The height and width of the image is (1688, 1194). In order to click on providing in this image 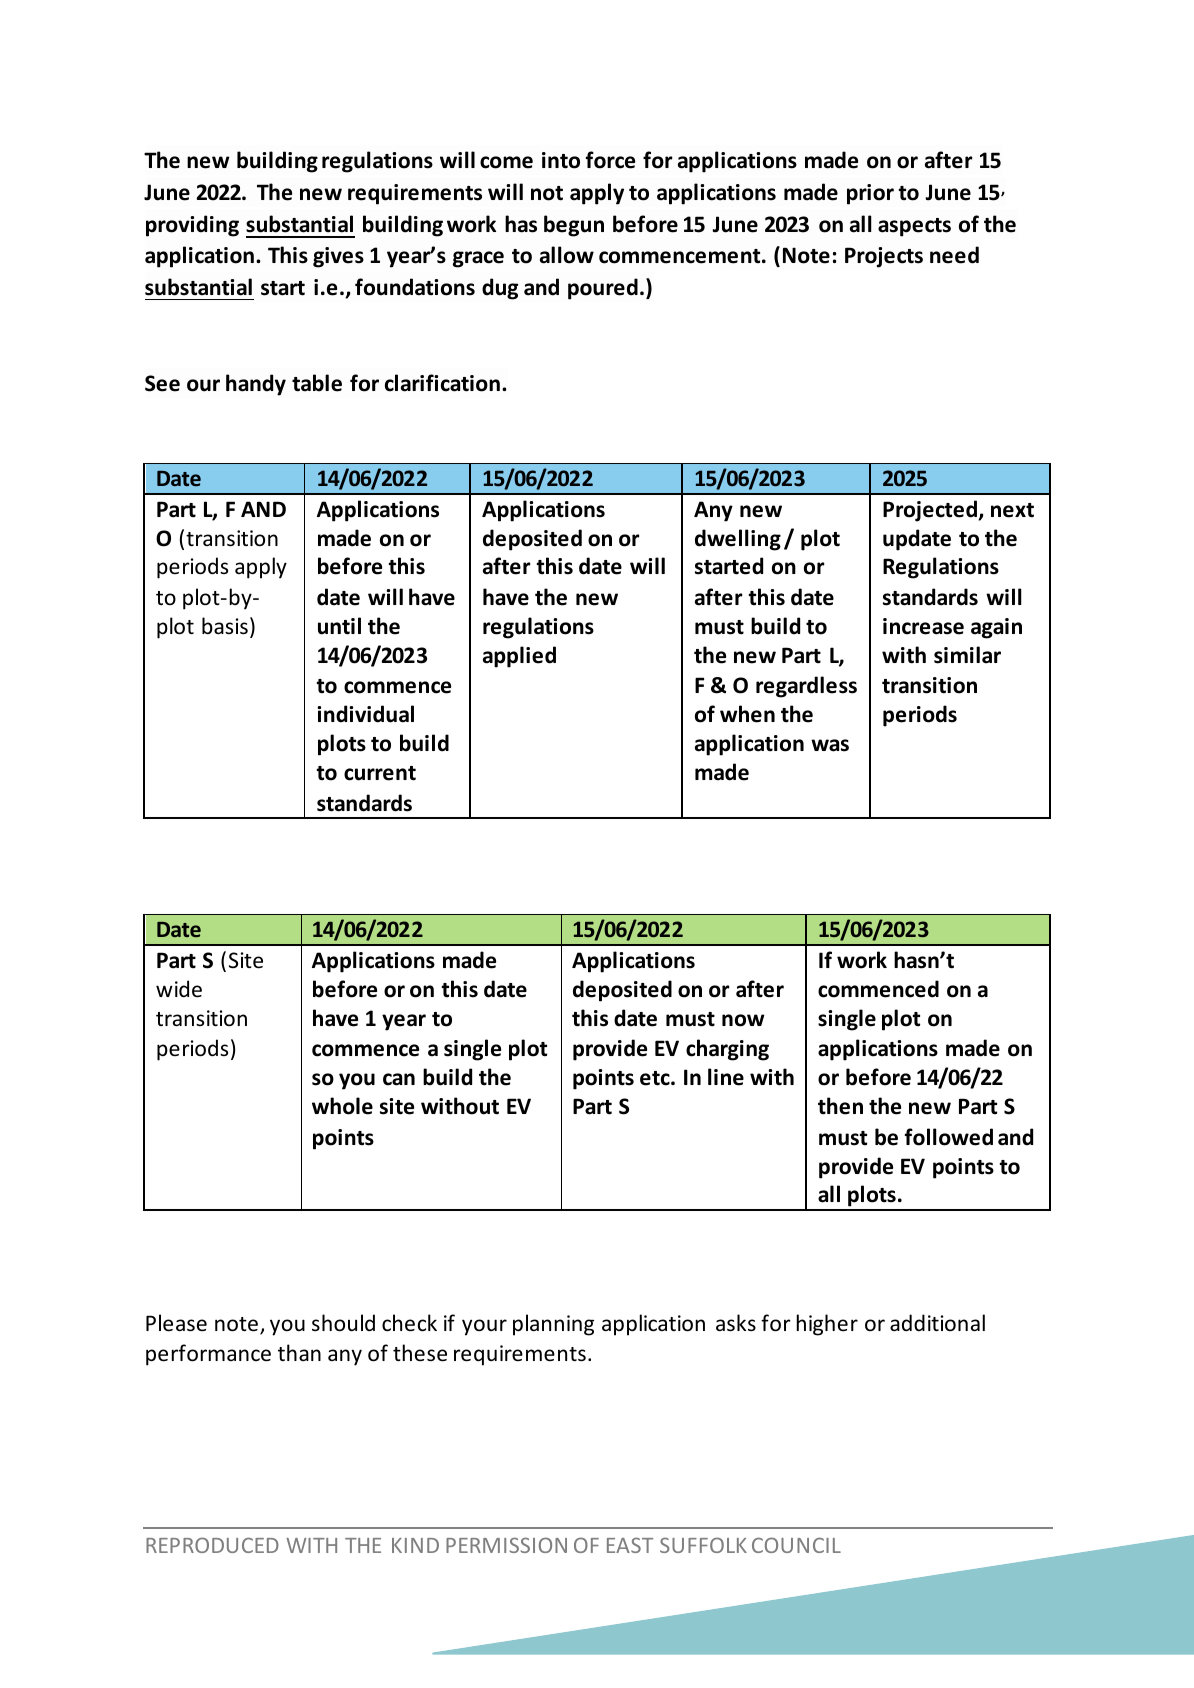, I will do `click(192, 226)`.
